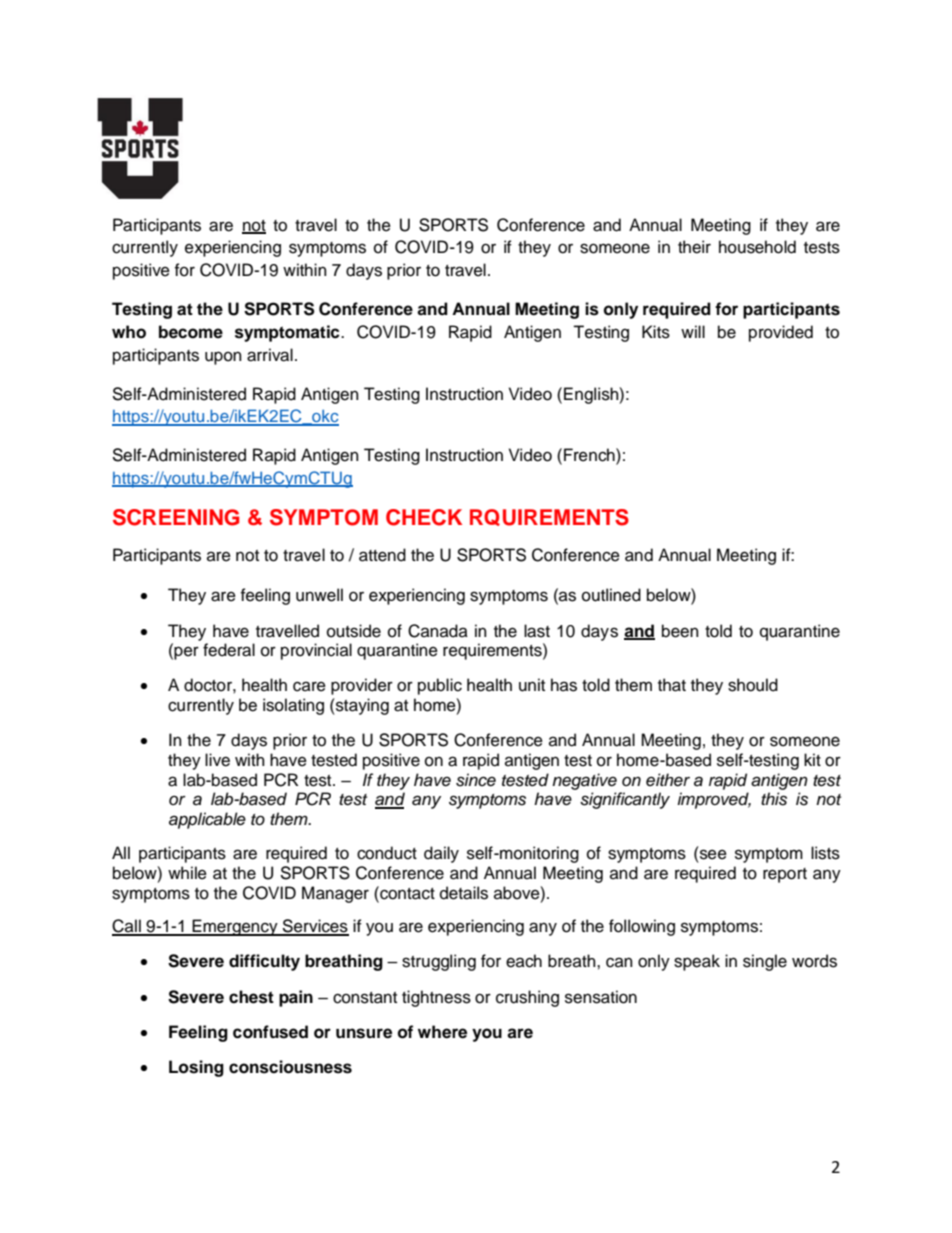 This screenshot has height=1233, width=952. What do you see at coordinates (753, 685) in the screenshot?
I see `should` at bounding box center [753, 685].
